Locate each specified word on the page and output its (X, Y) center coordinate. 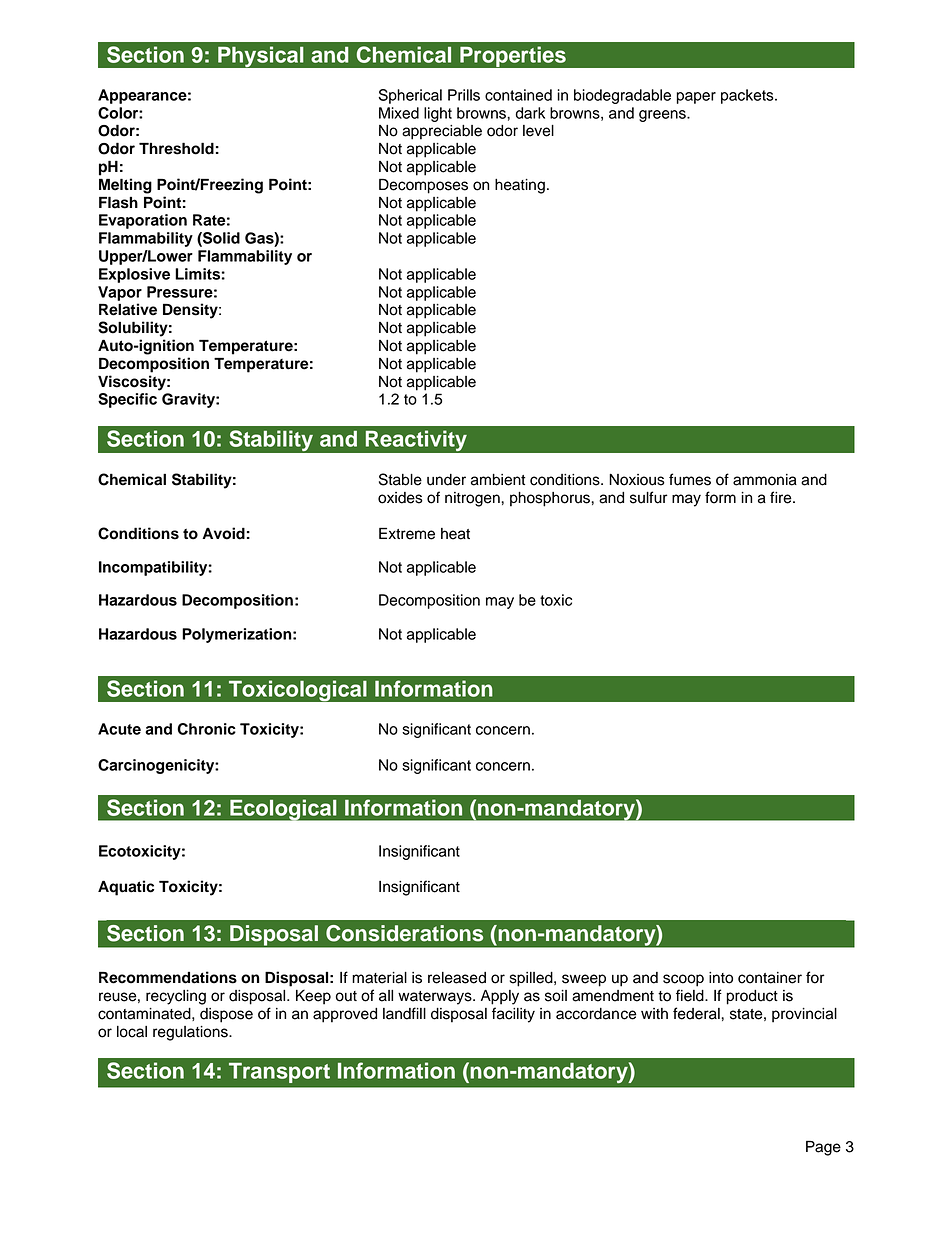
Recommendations (168, 977)
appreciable (442, 132)
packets (748, 96)
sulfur (649, 497)
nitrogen (473, 499)
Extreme (407, 533)
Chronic (206, 729)
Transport (279, 1073)
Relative (128, 309)
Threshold (176, 148)
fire (782, 497)
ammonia (765, 480)
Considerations (404, 933)
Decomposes (423, 186)
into (721, 978)
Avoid (223, 533)
